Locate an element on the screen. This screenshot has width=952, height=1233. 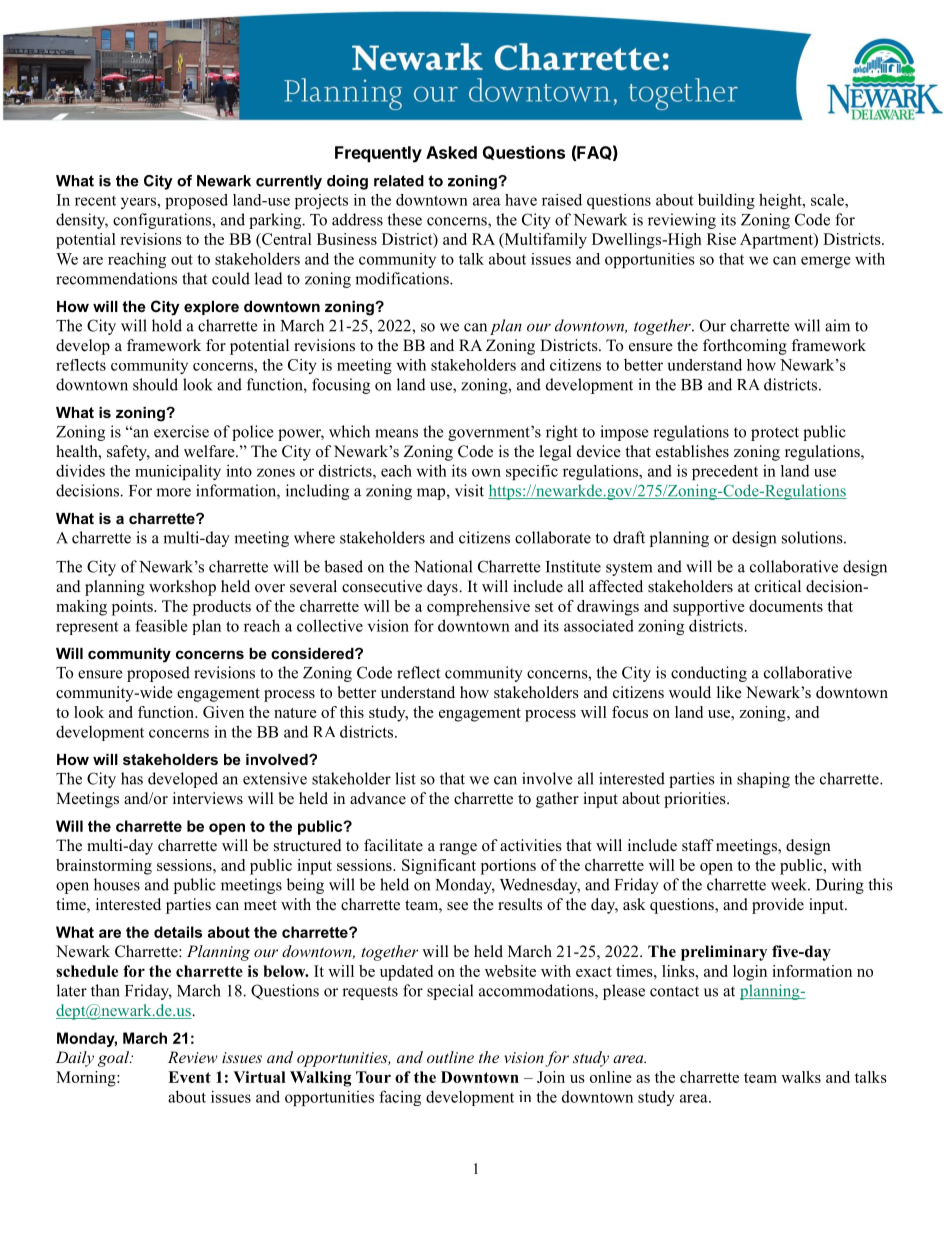
supportive is located at coordinates (709, 608).
